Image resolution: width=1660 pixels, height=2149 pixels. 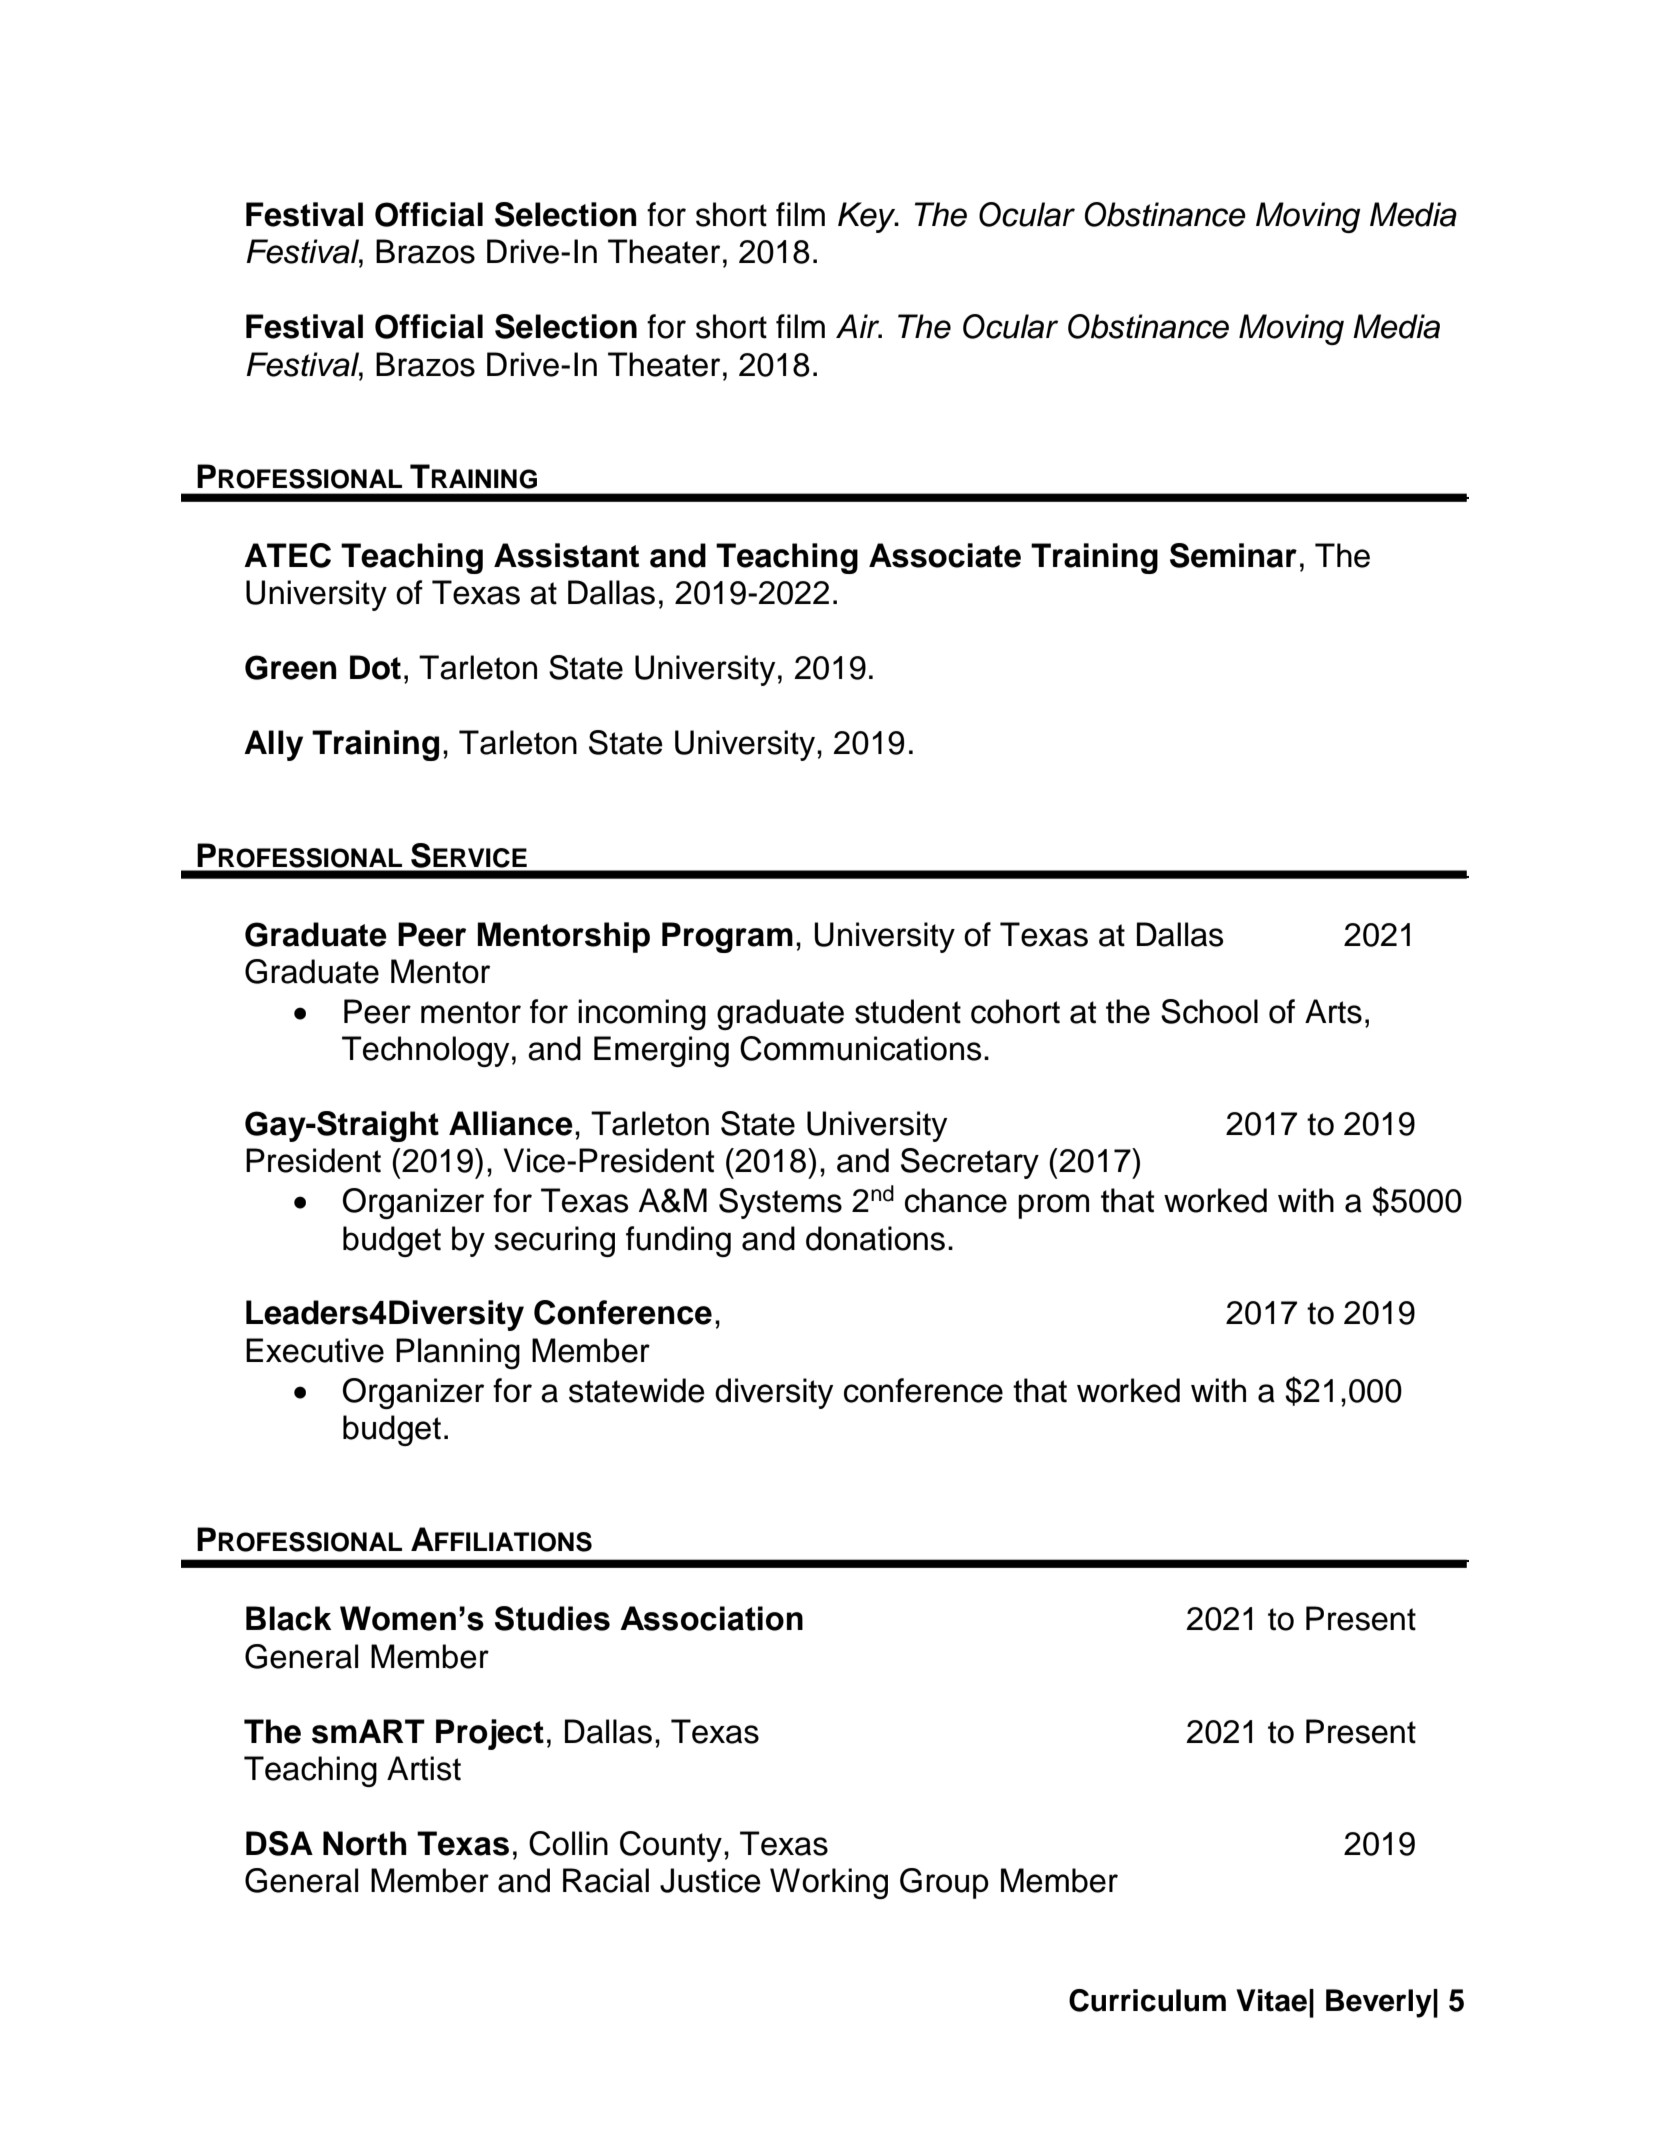 What do you see at coordinates (425, 1051) in the image?
I see `Technology` at bounding box center [425, 1051].
